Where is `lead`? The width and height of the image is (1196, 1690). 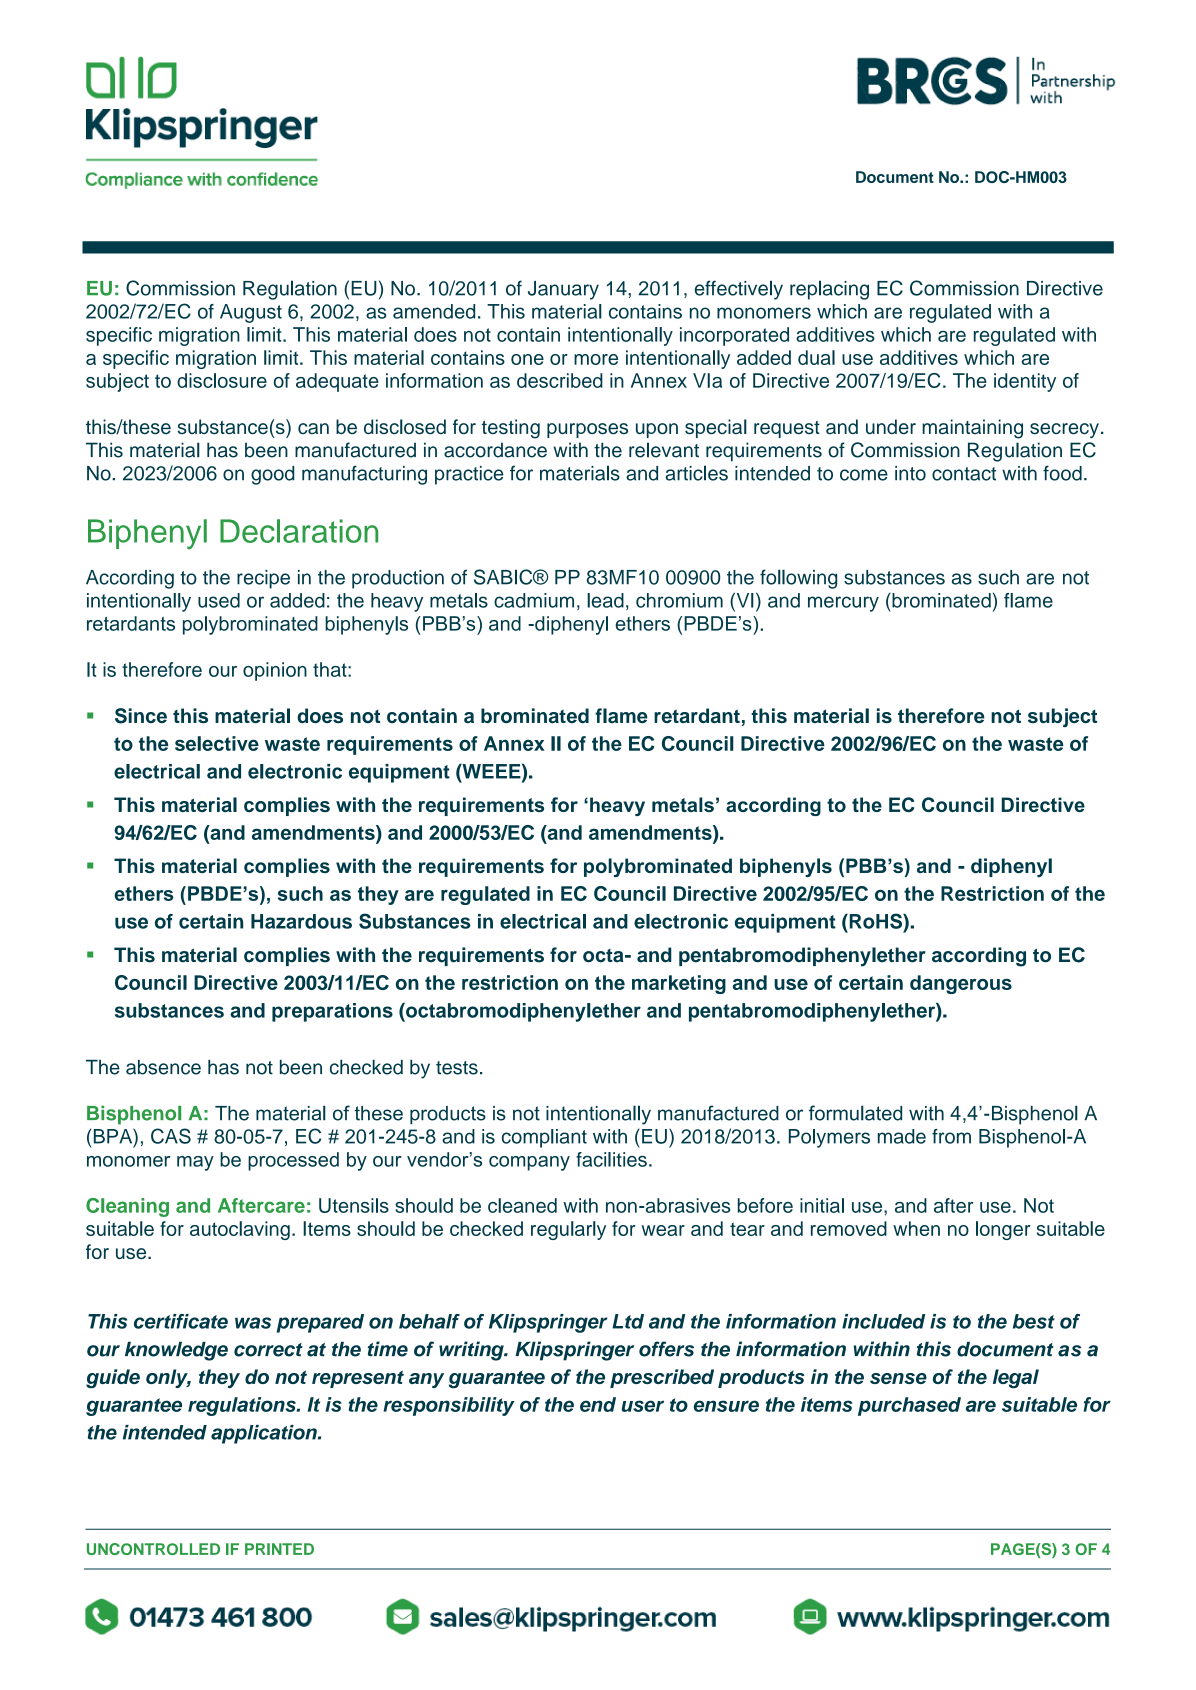 lead is located at coordinates (605, 600).
